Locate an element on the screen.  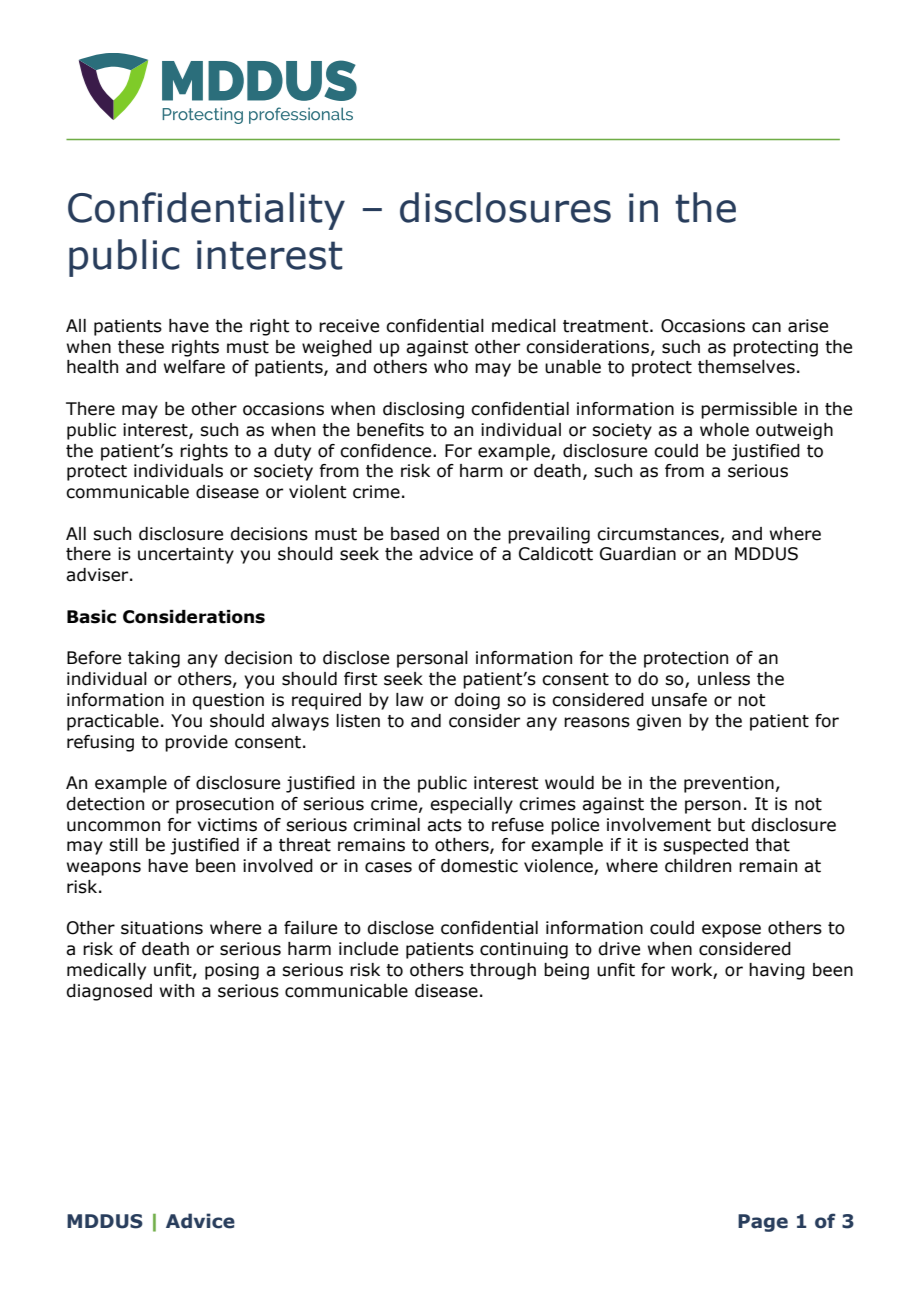
Page is located at coordinates (763, 1223).
